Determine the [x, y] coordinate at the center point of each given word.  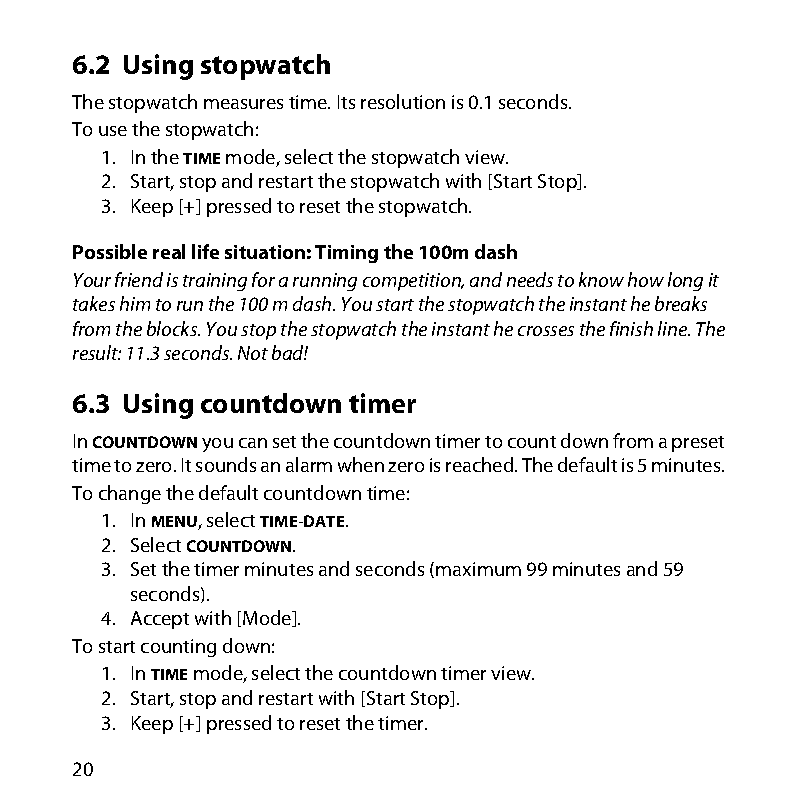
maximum [478, 569]
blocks [173, 328]
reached [481, 464]
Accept [160, 620]
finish [631, 328]
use [113, 131]
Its [346, 102]
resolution [403, 101]
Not [253, 353]
